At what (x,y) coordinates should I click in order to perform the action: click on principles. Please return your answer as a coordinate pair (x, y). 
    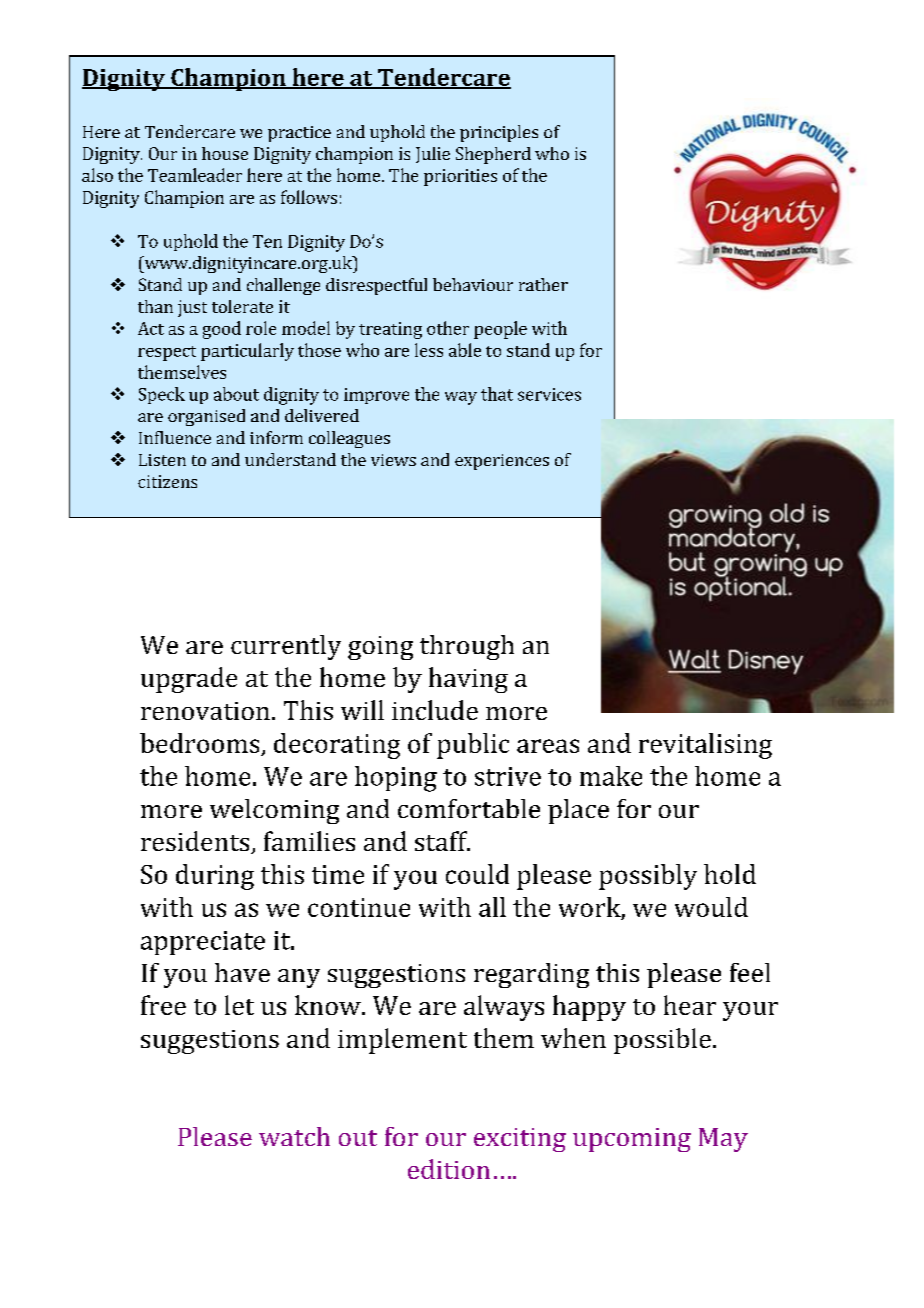
    Looking at the image, I should click on (499, 133).
